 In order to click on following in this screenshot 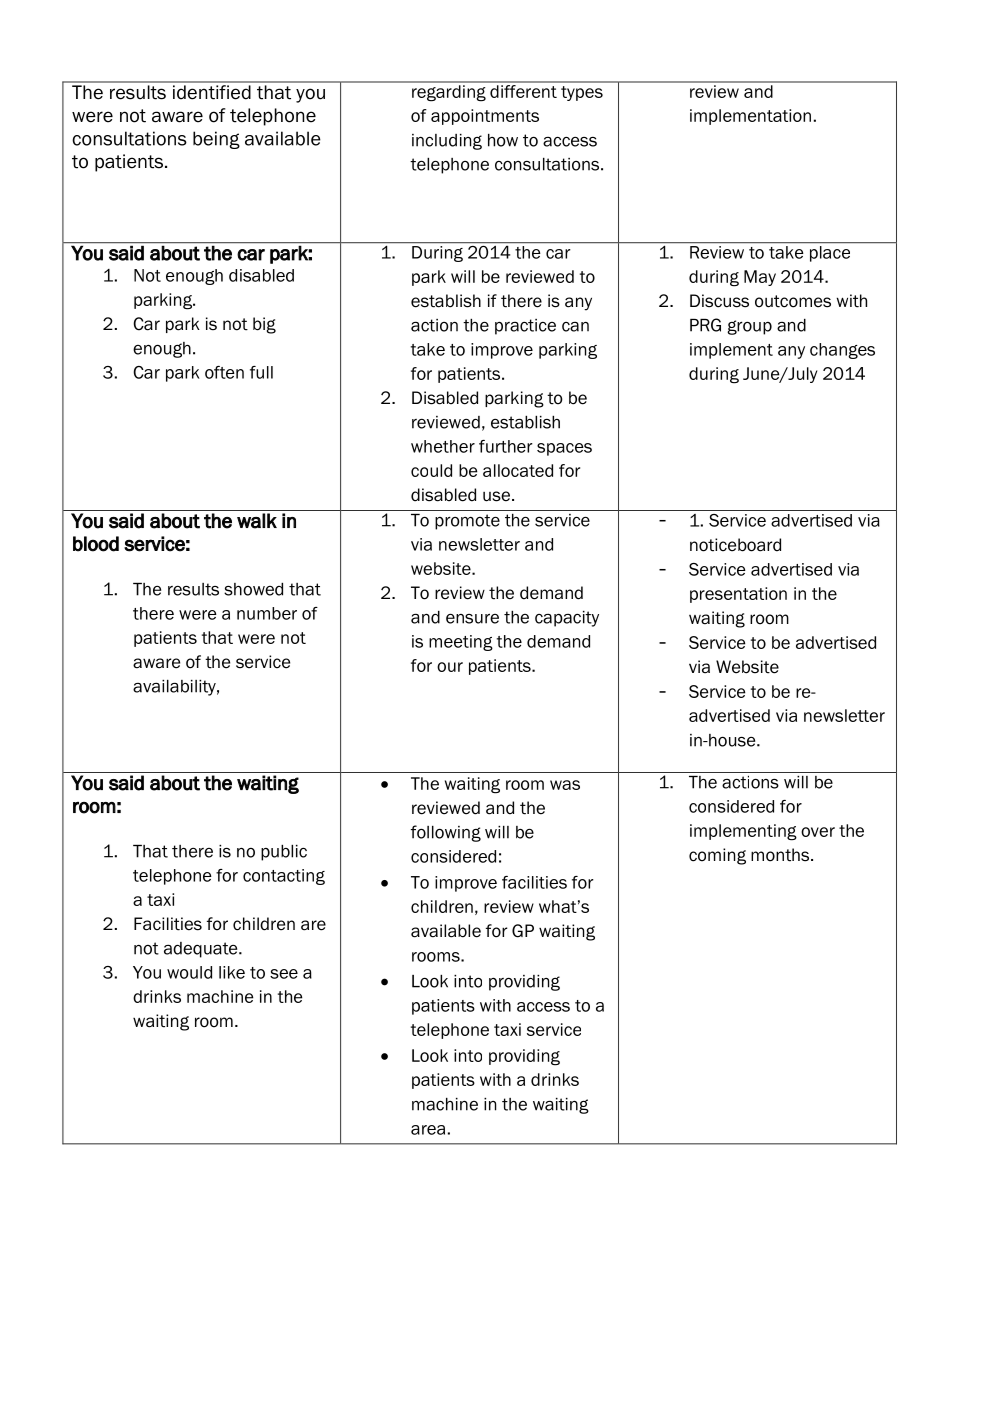, I will do `click(446, 833)`.
